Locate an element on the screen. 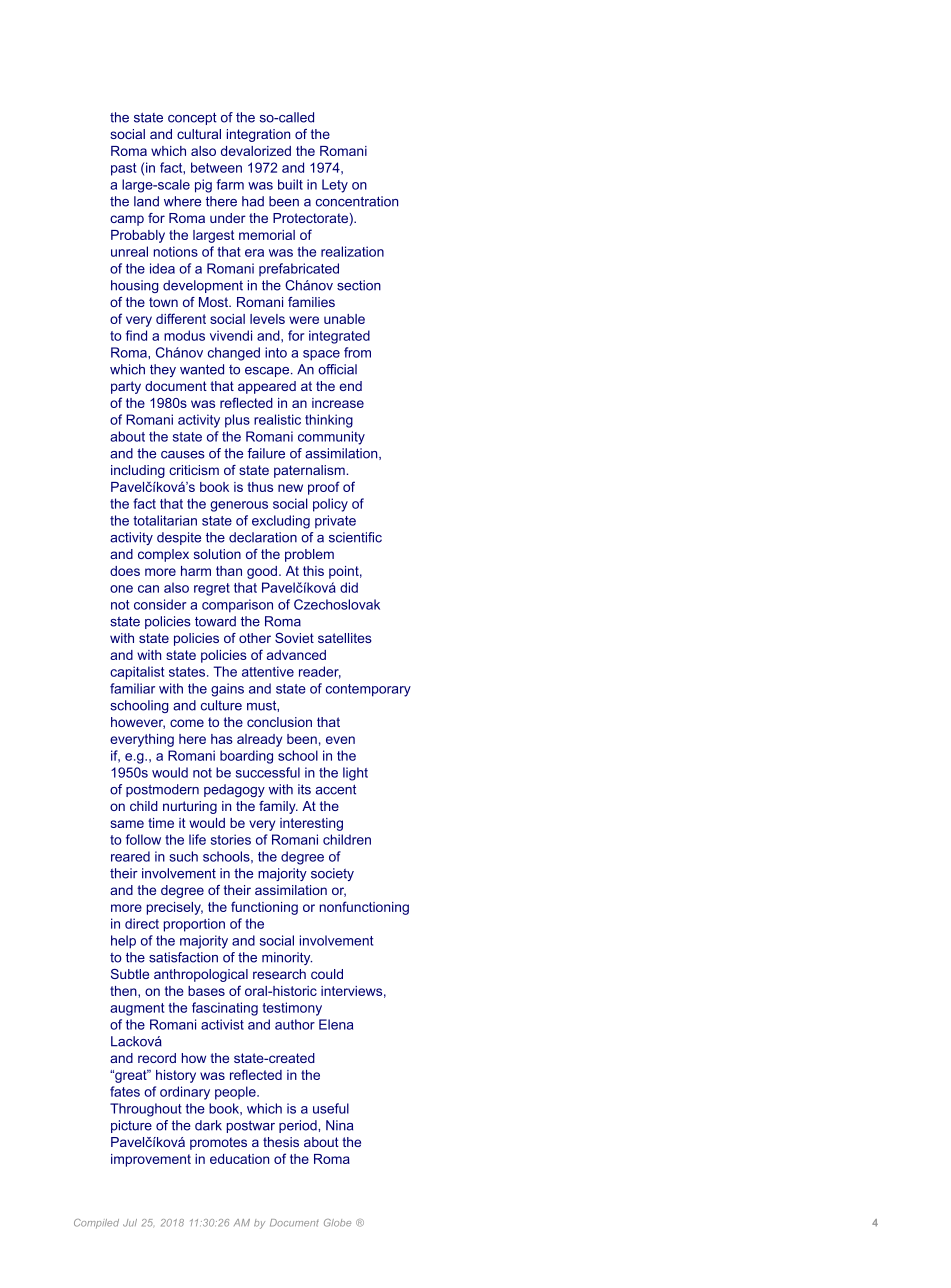 The width and height of the screenshot is (951, 1288). stories is located at coordinates (231, 839).
